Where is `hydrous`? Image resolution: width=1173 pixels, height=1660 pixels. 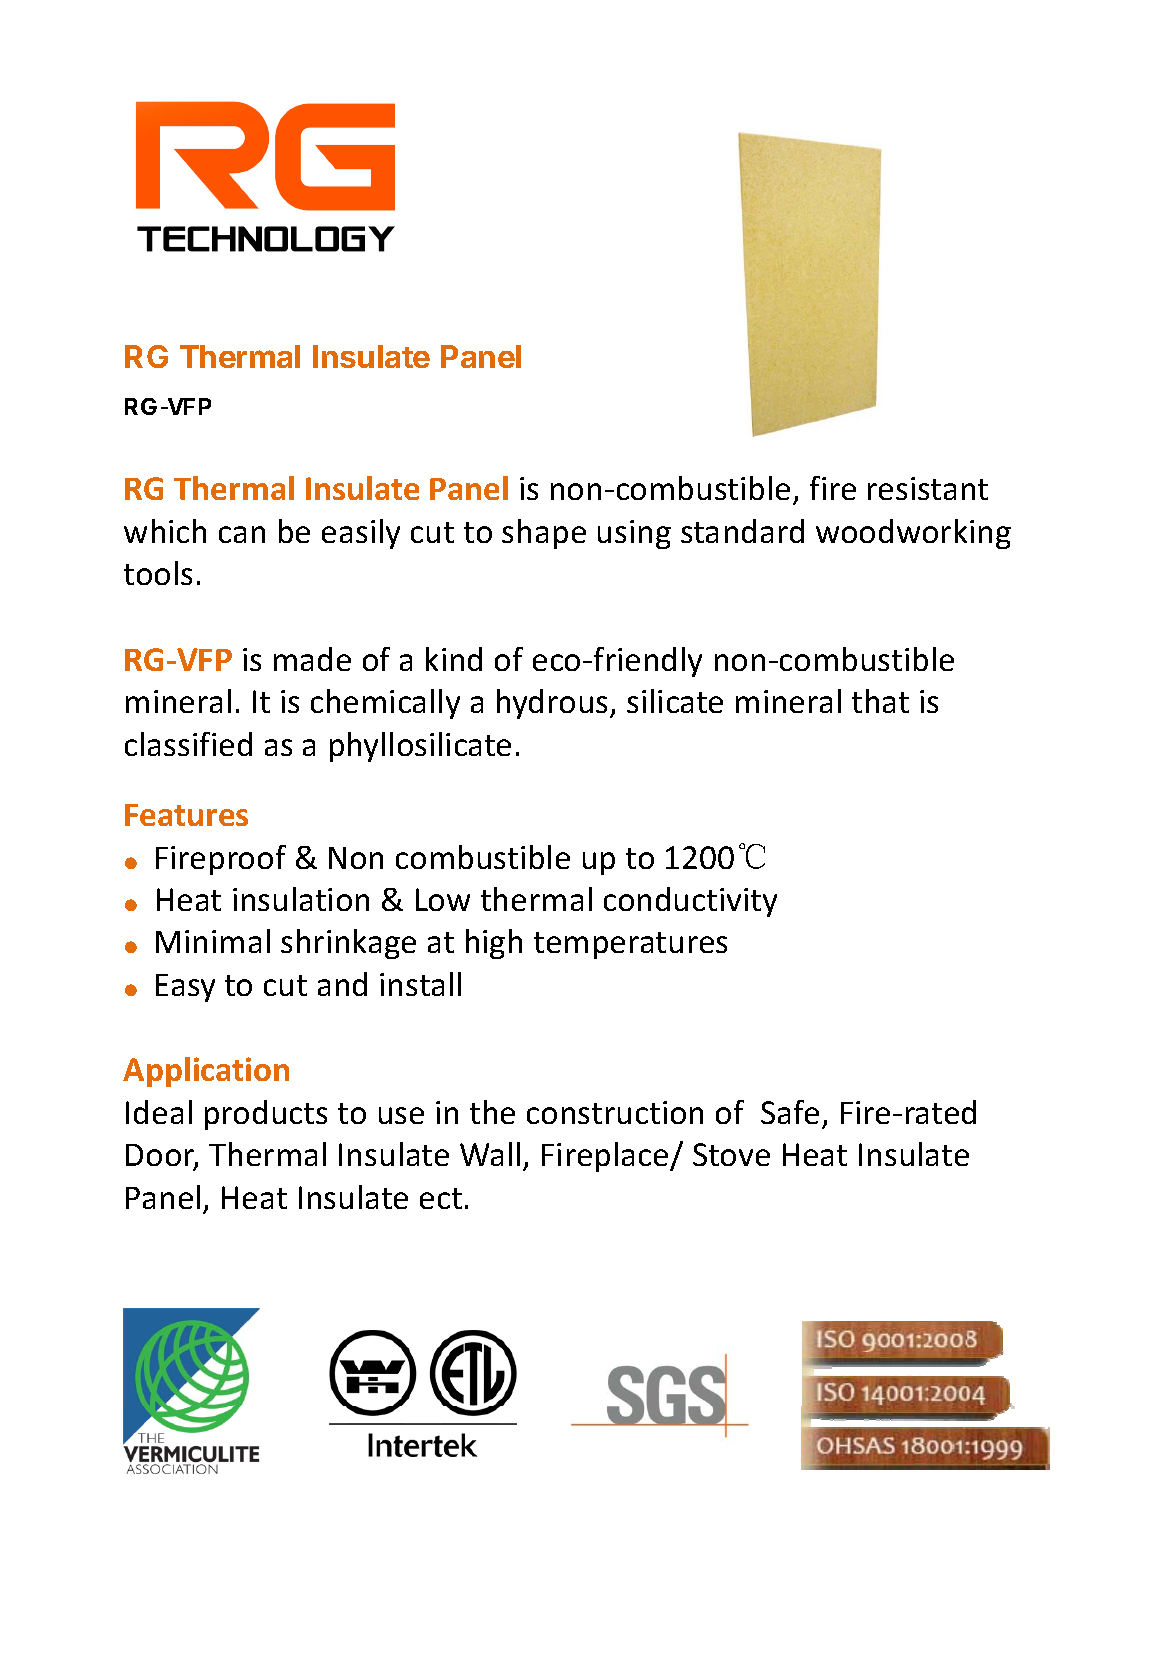 hydrous is located at coordinates (554, 704).
